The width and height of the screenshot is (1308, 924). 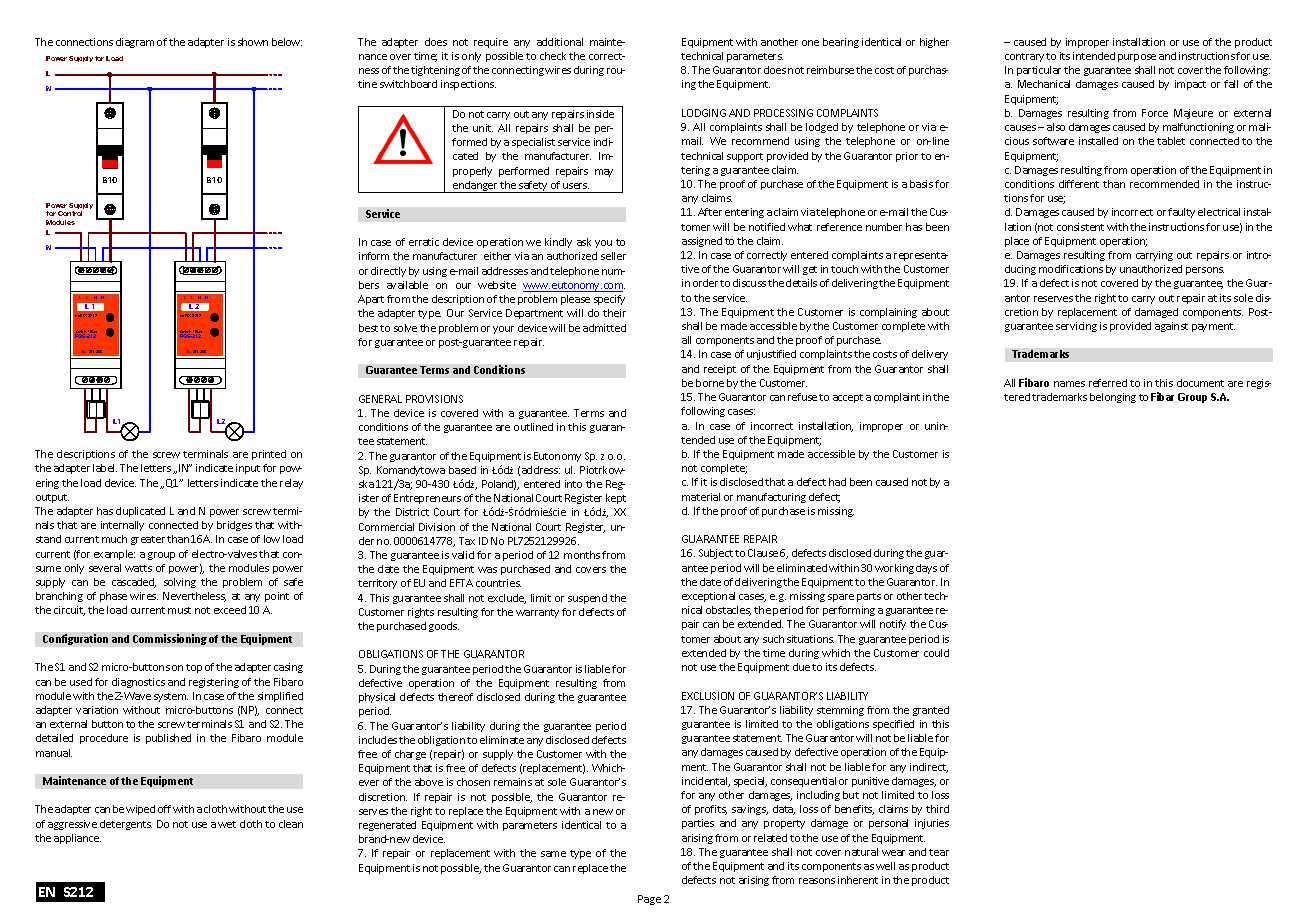 I want to click on check, so click(x=553, y=56).
